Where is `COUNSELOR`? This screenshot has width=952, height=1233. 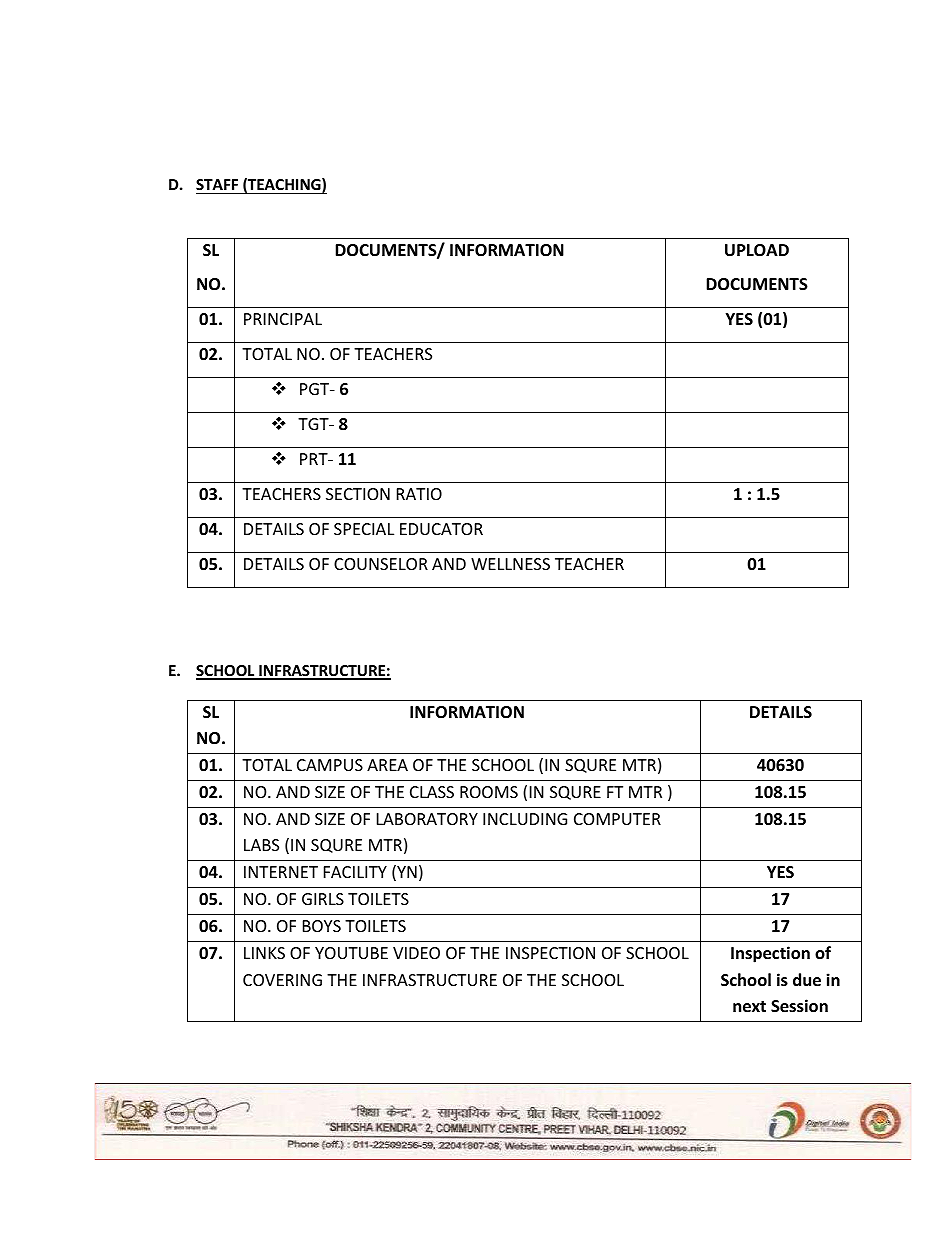
COUNSELOR is located at coordinates (381, 564).
